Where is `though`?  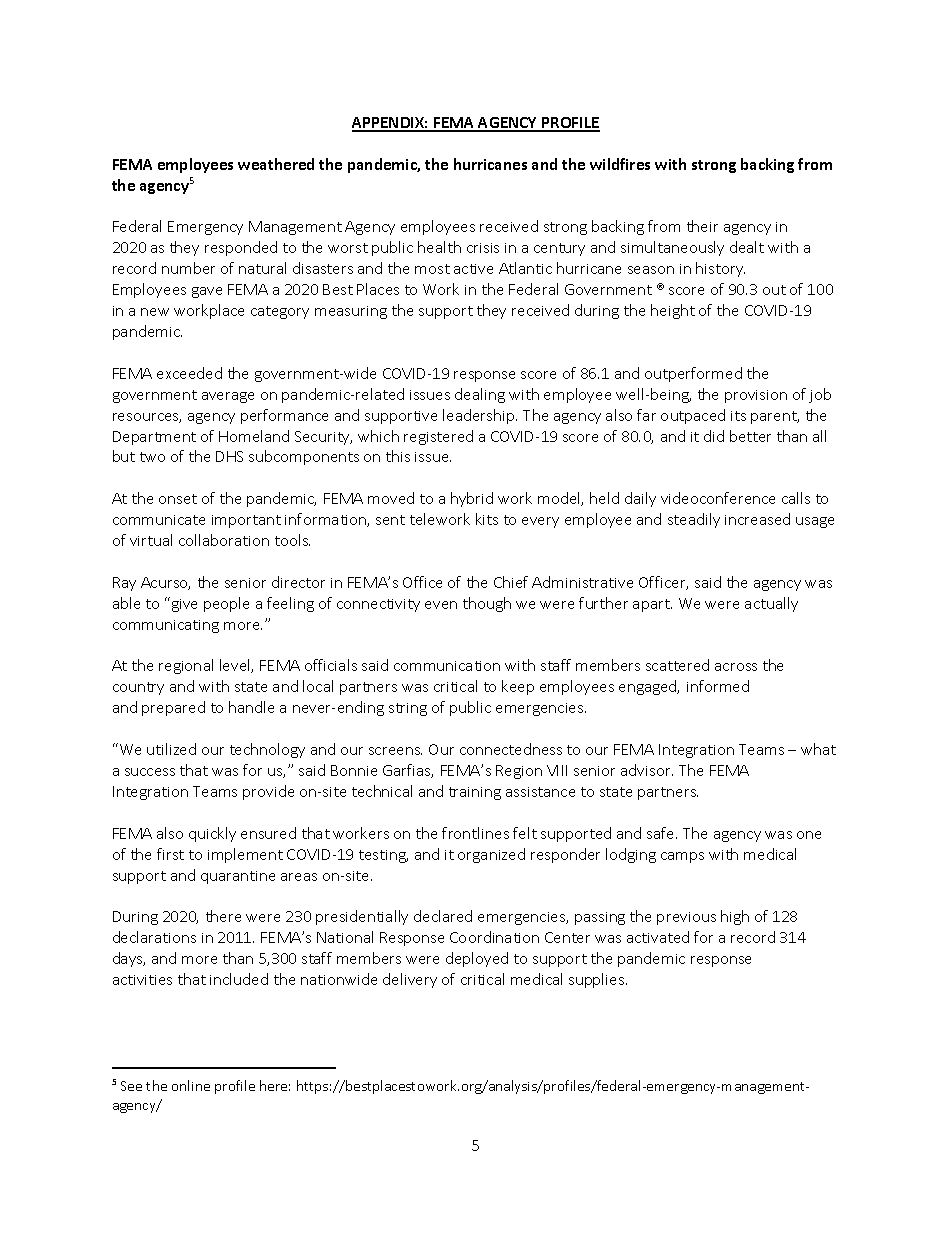
though is located at coordinates (487, 604).
